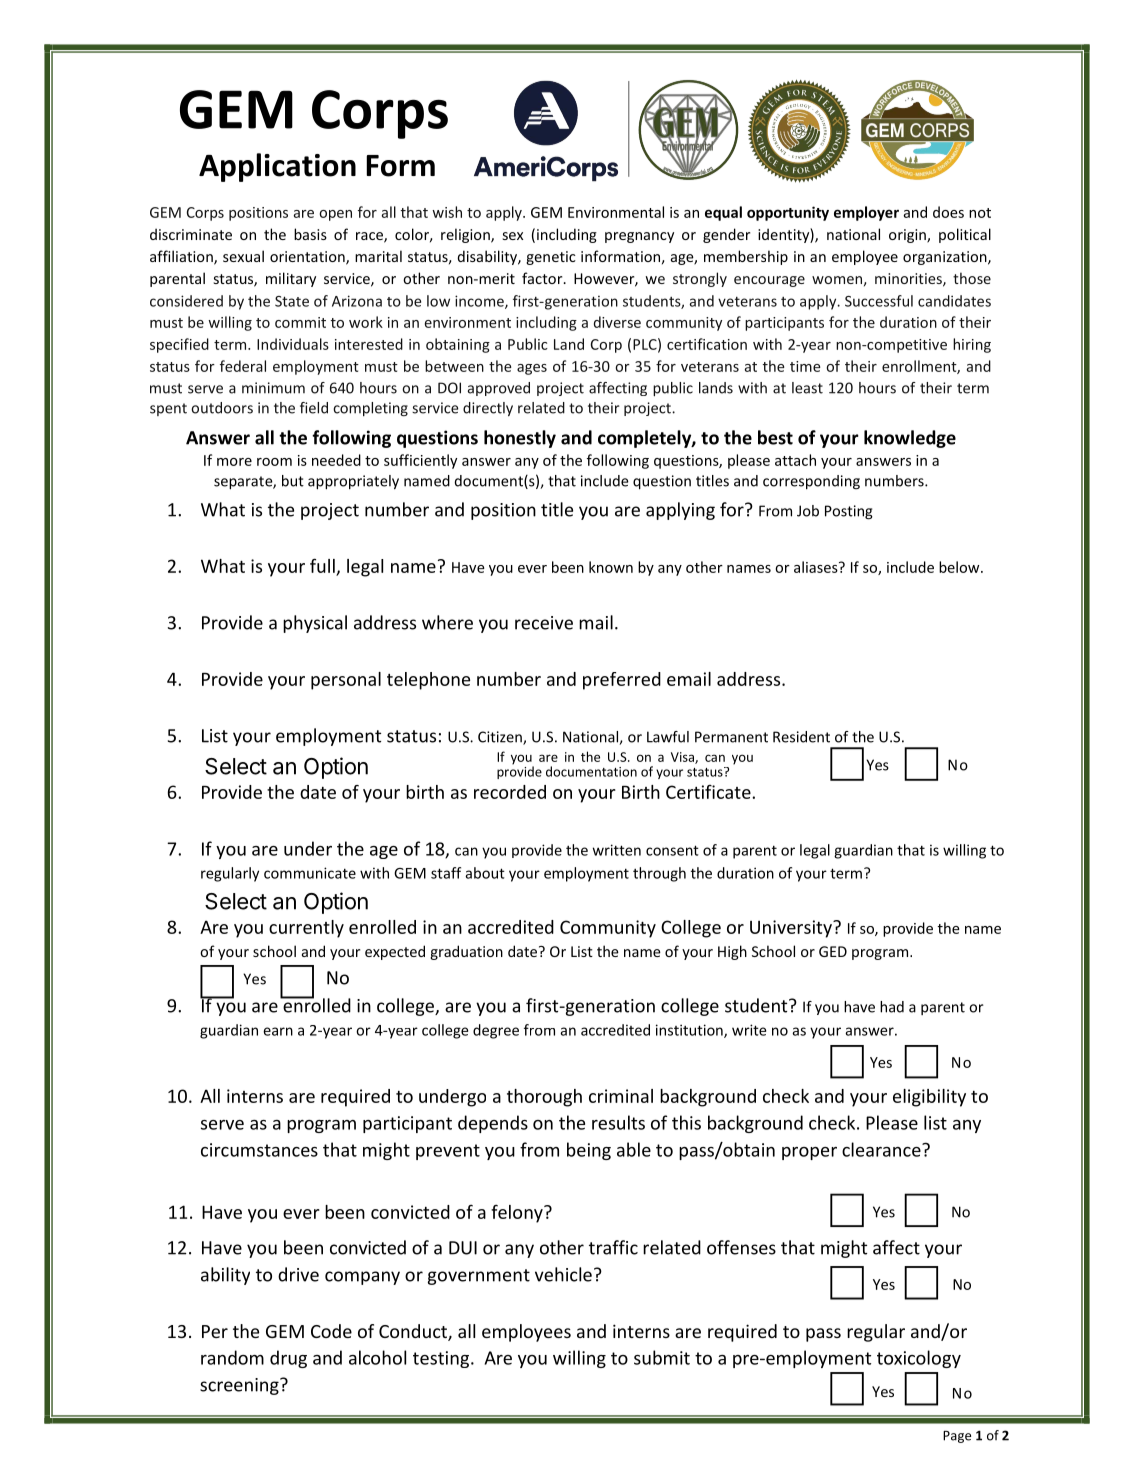 The height and width of the screenshot is (1468, 1134). Describe the element at coordinates (817, 567) in the screenshot. I see `aliases` at that location.
